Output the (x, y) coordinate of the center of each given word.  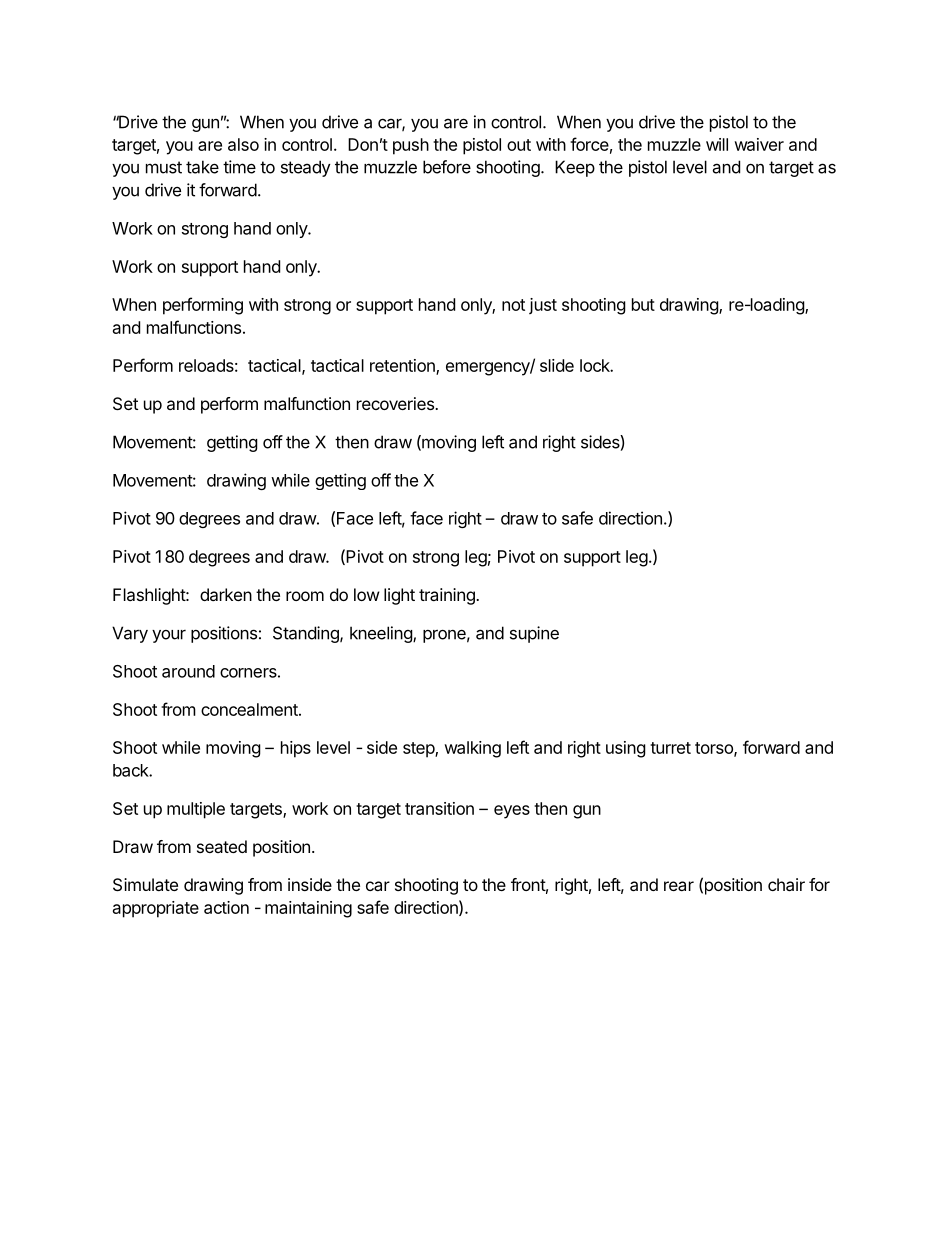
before (447, 167)
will (717, 144)
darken (226, 594)
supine (534, 634)
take (202, 167)
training (448, 596)
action (226, 907)
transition (439, 808)
